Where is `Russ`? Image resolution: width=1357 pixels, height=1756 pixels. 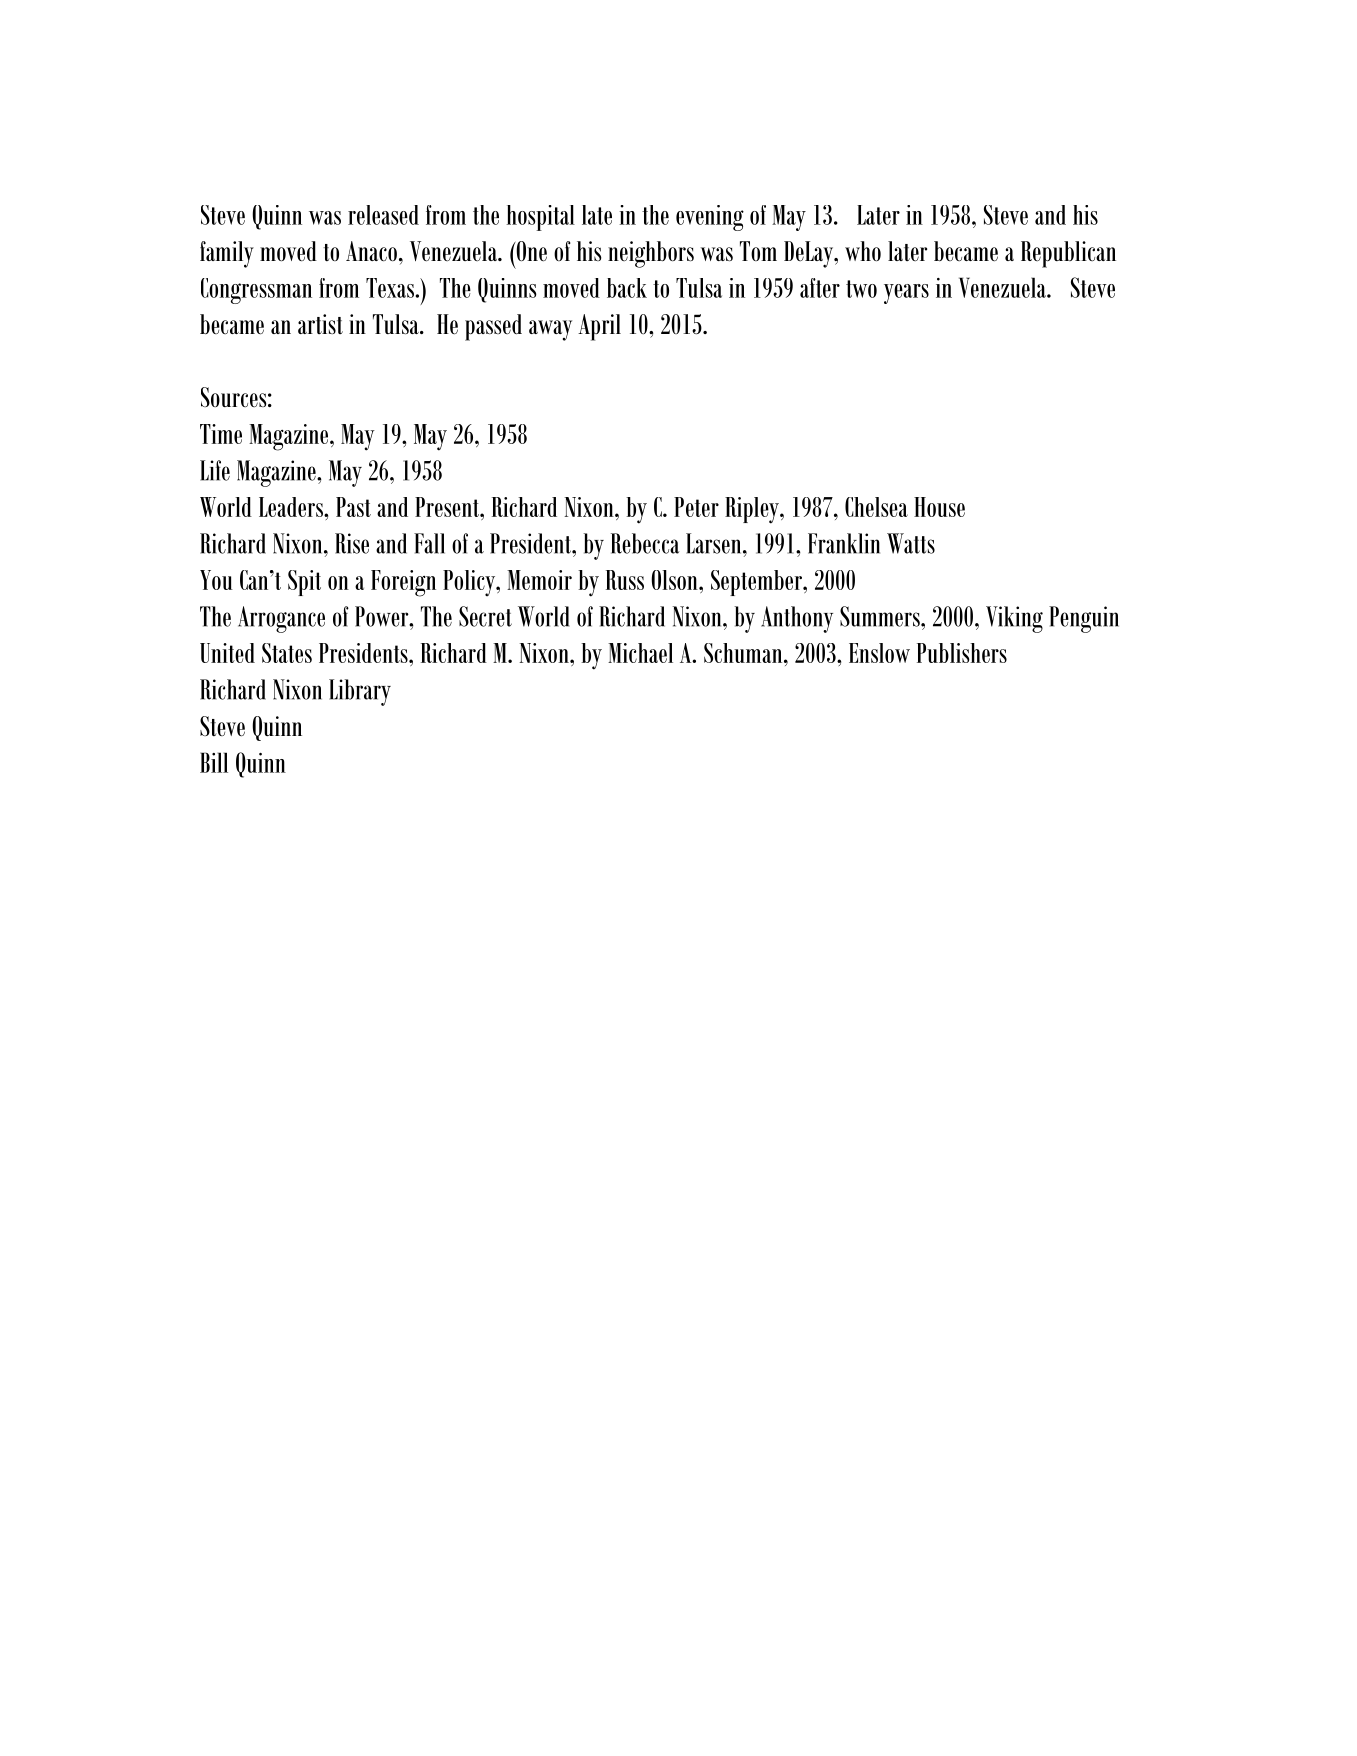 Russ is located at coordinates (625, 580).
